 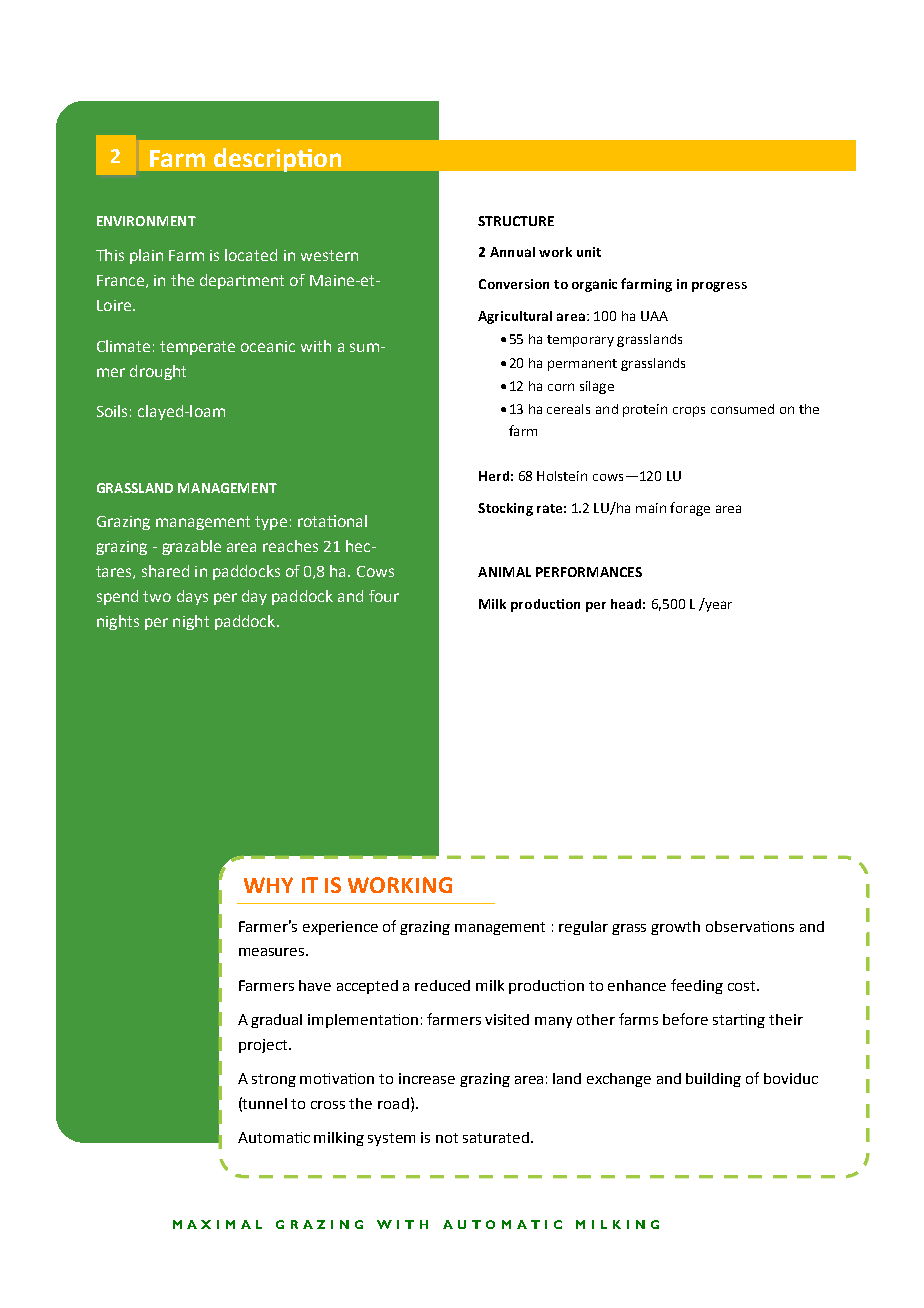 I want to click on STRUCTURE, so click(x=516, y=221).
